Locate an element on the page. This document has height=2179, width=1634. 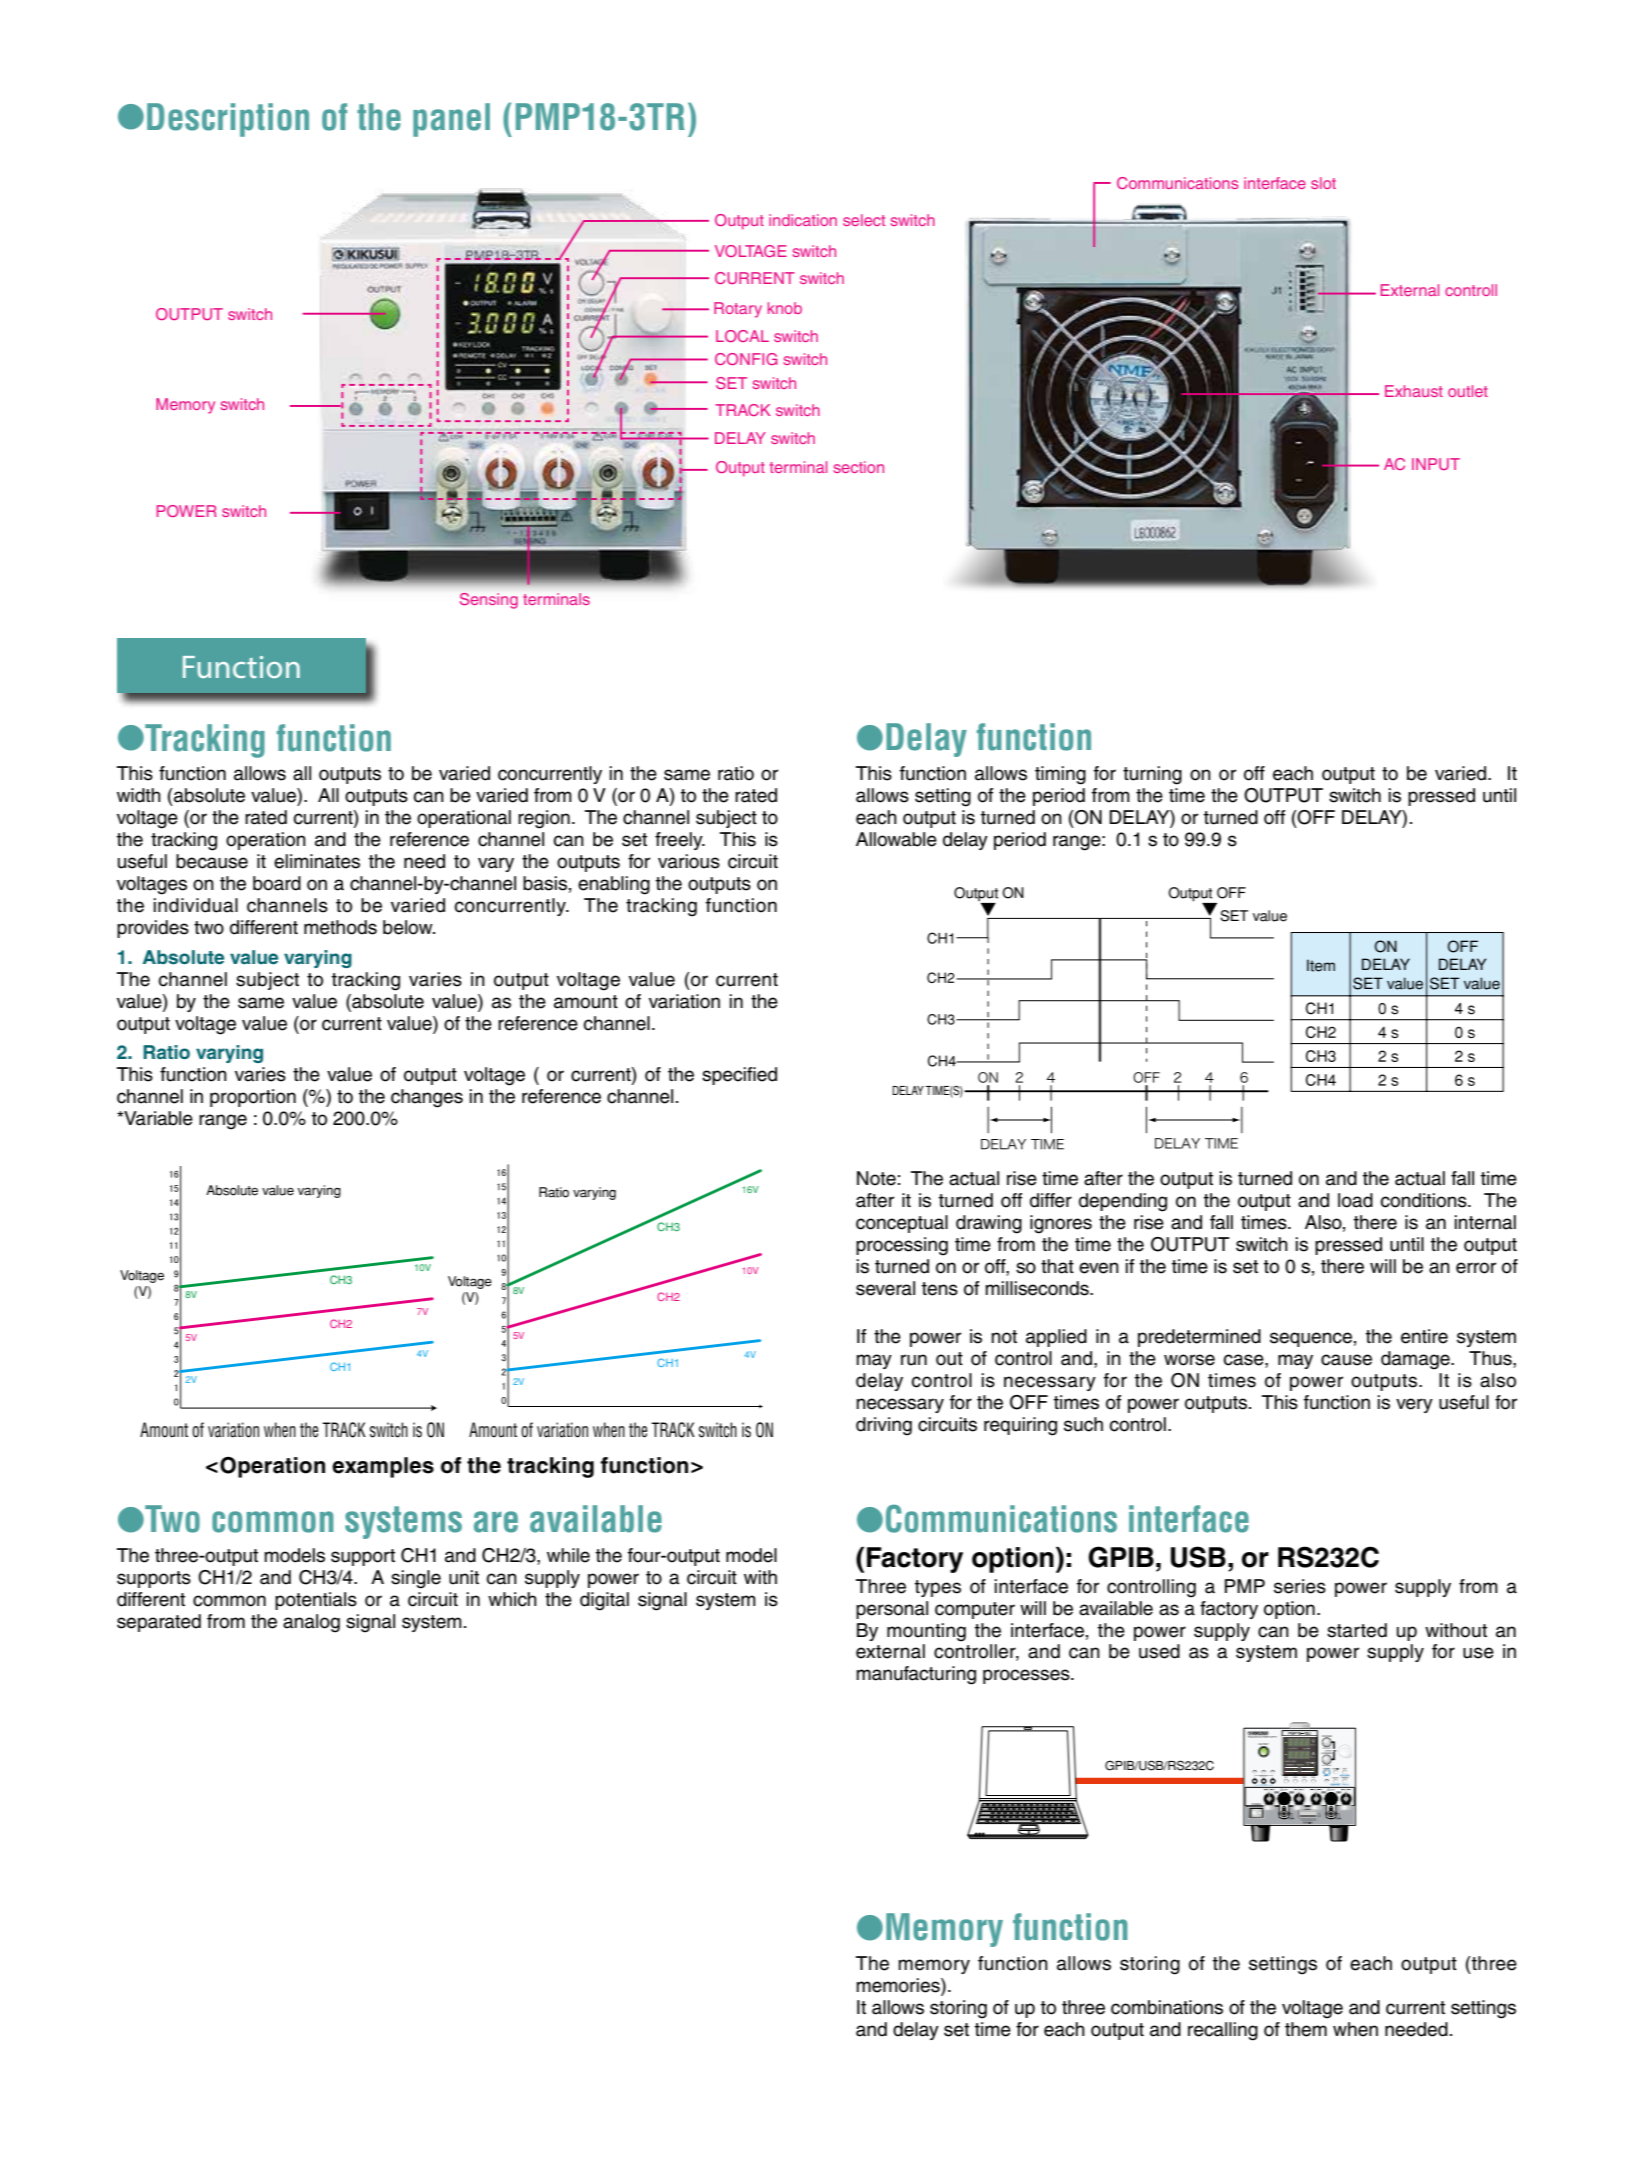
combinations is located at coordinates (1167, 2007).
